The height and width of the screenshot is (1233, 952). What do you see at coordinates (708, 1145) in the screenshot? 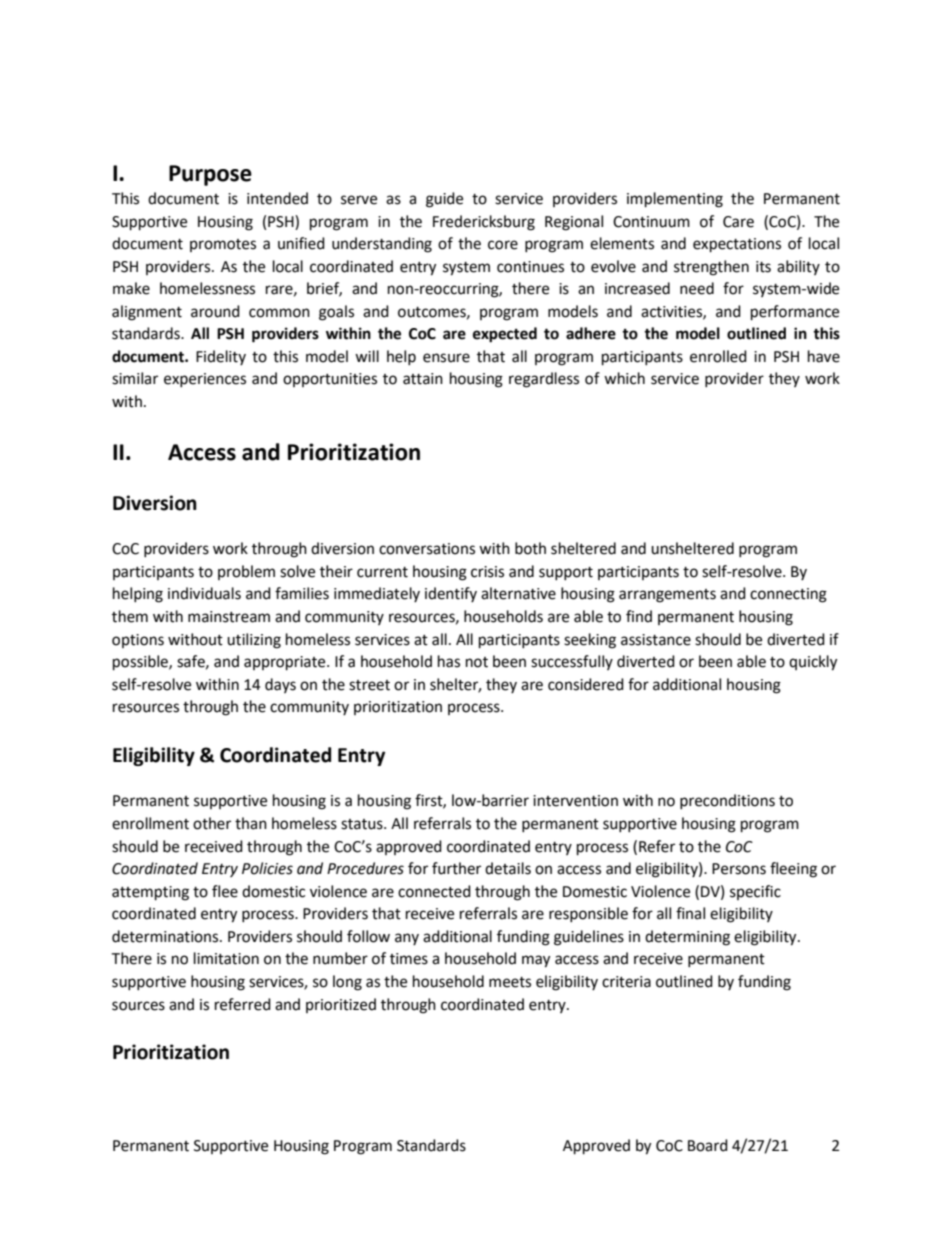
I see `Board` at bounding box center [708, 1145].
